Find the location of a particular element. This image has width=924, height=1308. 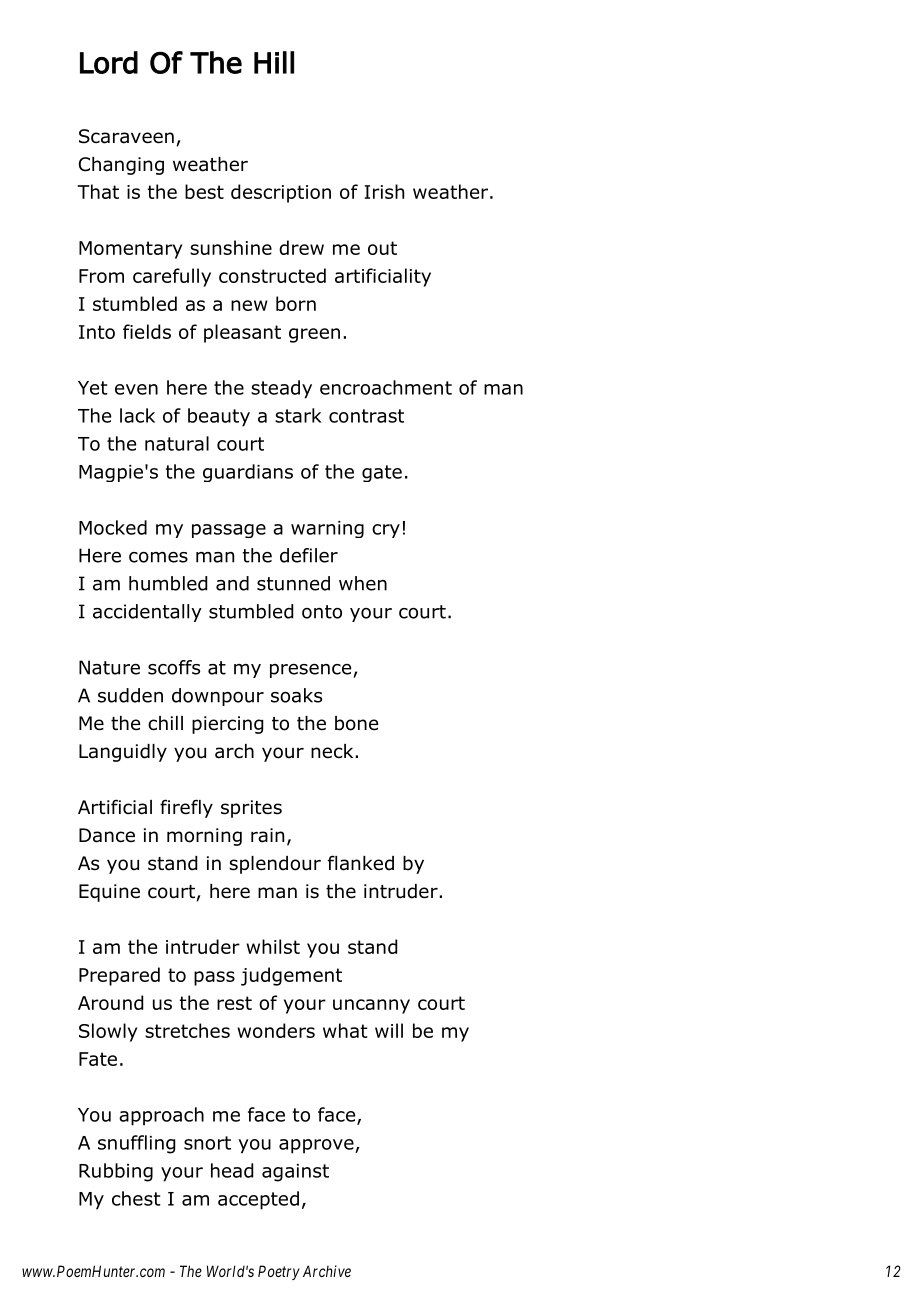

approve is located at coordinates (317, 1146).
